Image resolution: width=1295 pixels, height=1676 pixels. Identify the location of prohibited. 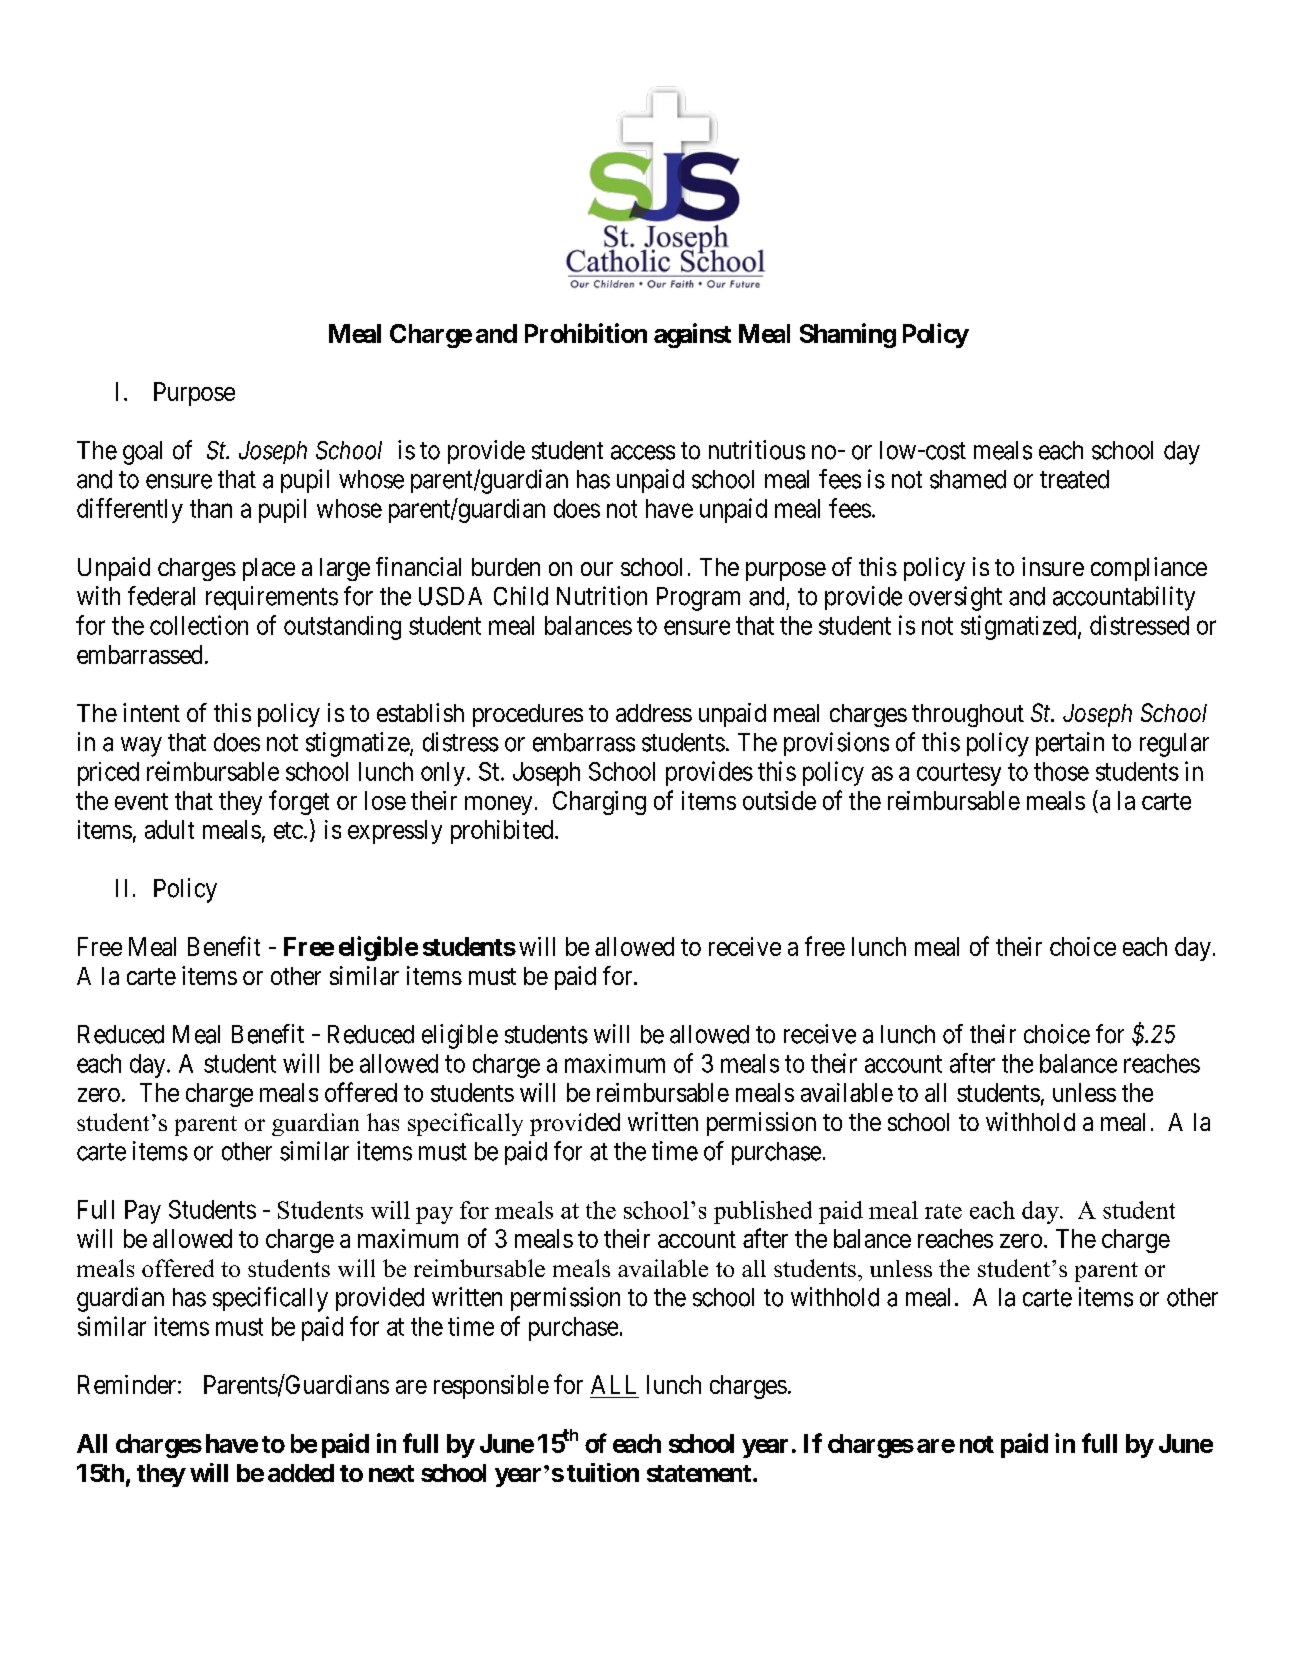
(503, 832).
